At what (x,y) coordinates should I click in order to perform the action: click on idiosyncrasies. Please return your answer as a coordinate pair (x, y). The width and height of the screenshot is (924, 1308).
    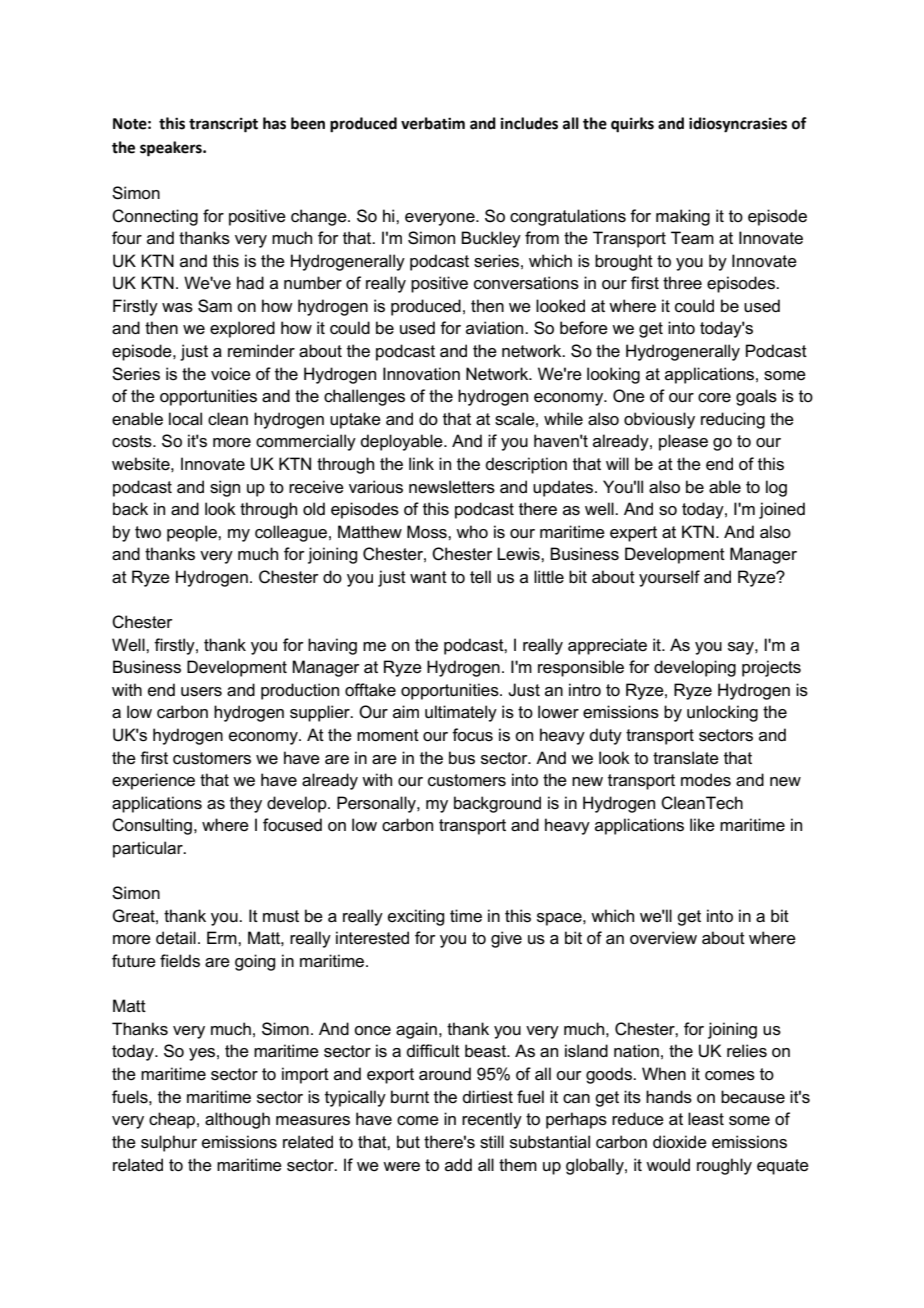
    Looking at the image, I should click on (738, 125).
